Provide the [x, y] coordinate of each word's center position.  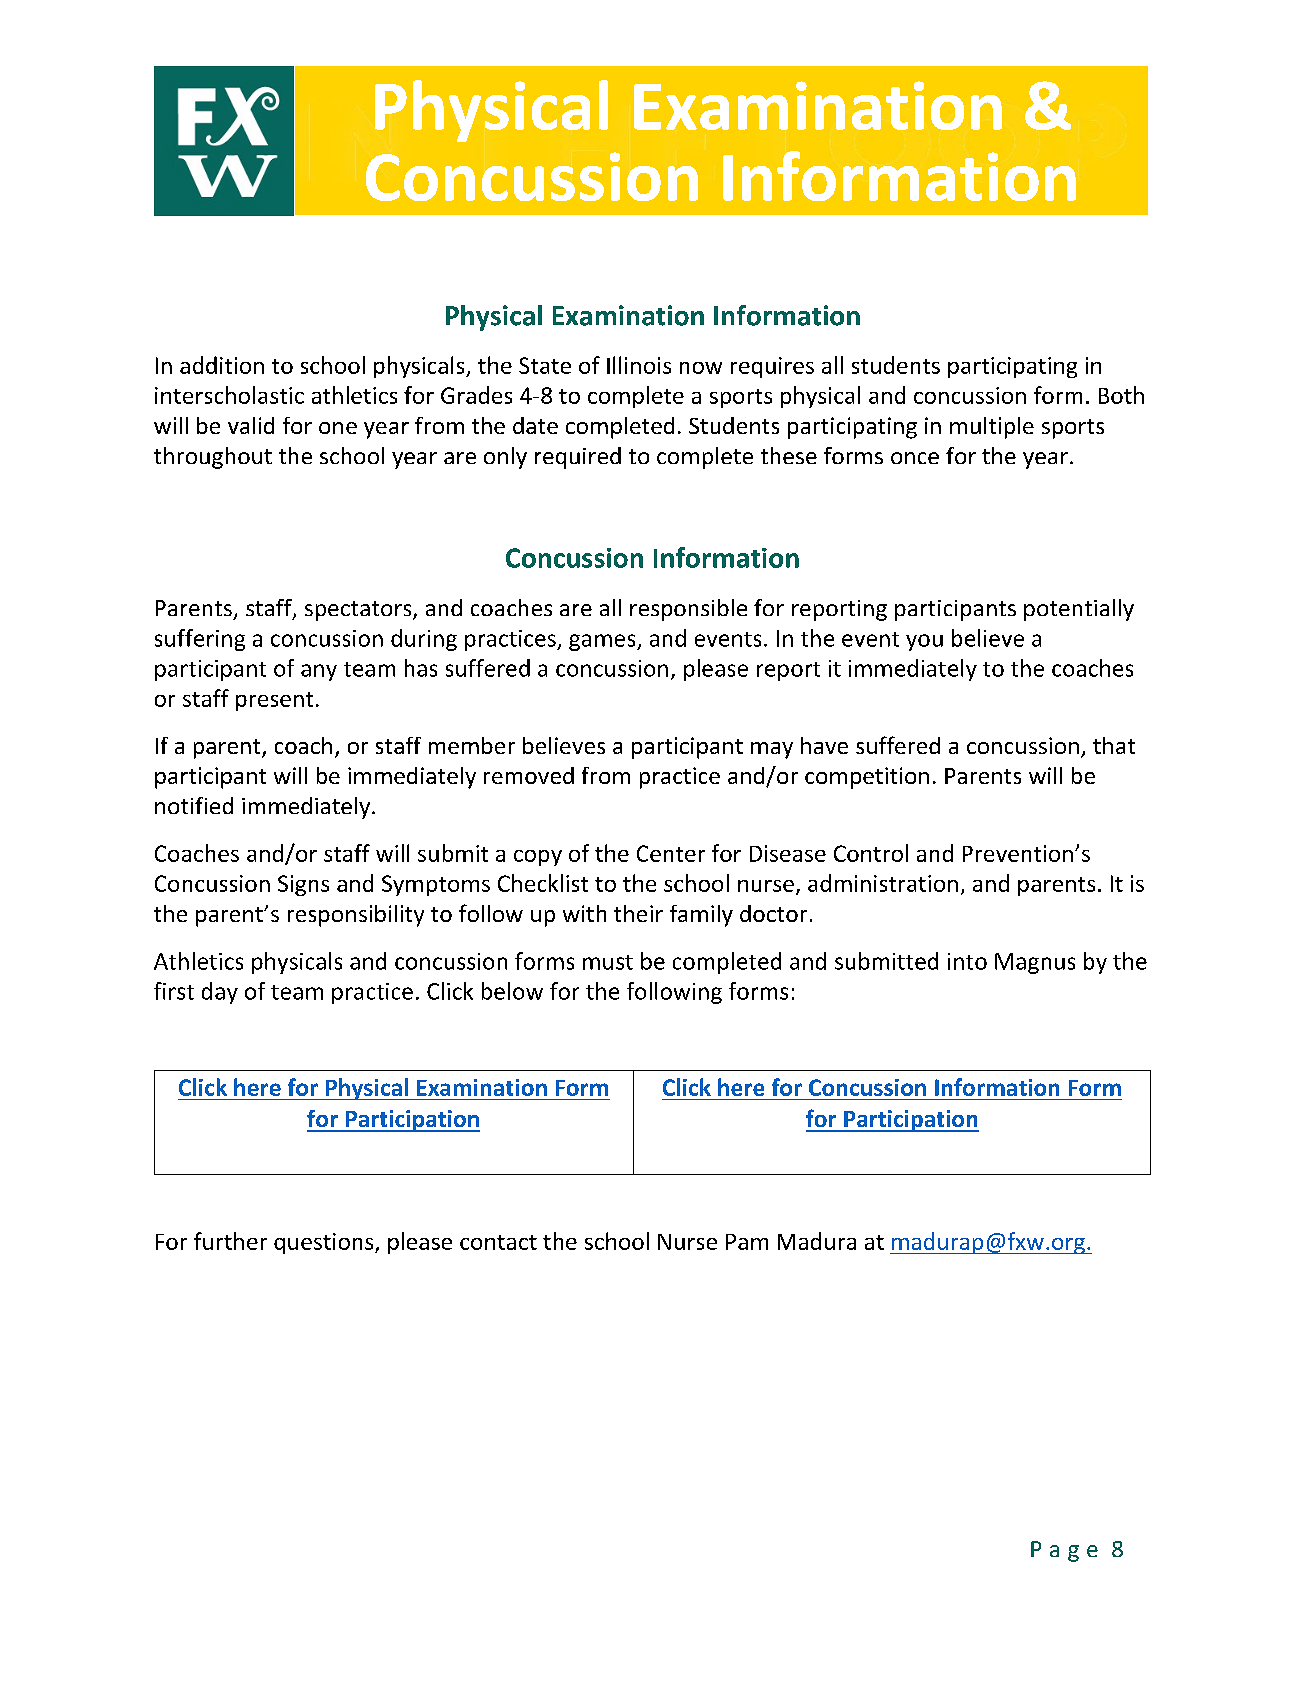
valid [251, 425]
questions [325, 1243]
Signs [303, 885]
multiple [992, 428]
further [230, 1241]
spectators [359, 611]
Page [1064, 1551]
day [220, 993]
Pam [747, 1242]
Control [871, 853]
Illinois [639, 365]
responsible [688, 610]
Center [671, 853]
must [608, 962]
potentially [1079, 610]
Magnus [1035, 963]
